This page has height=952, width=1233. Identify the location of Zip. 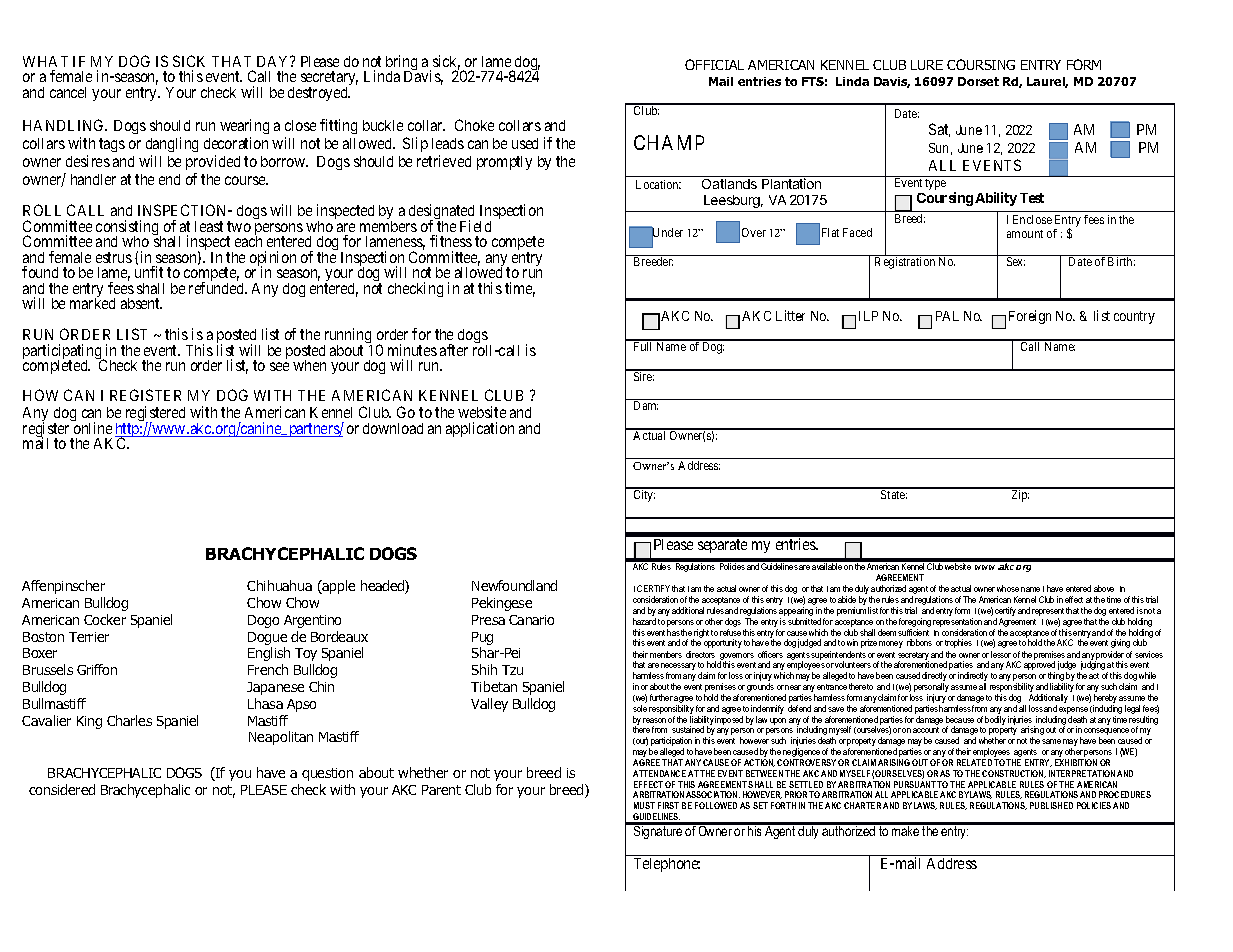
(1019, 495).
